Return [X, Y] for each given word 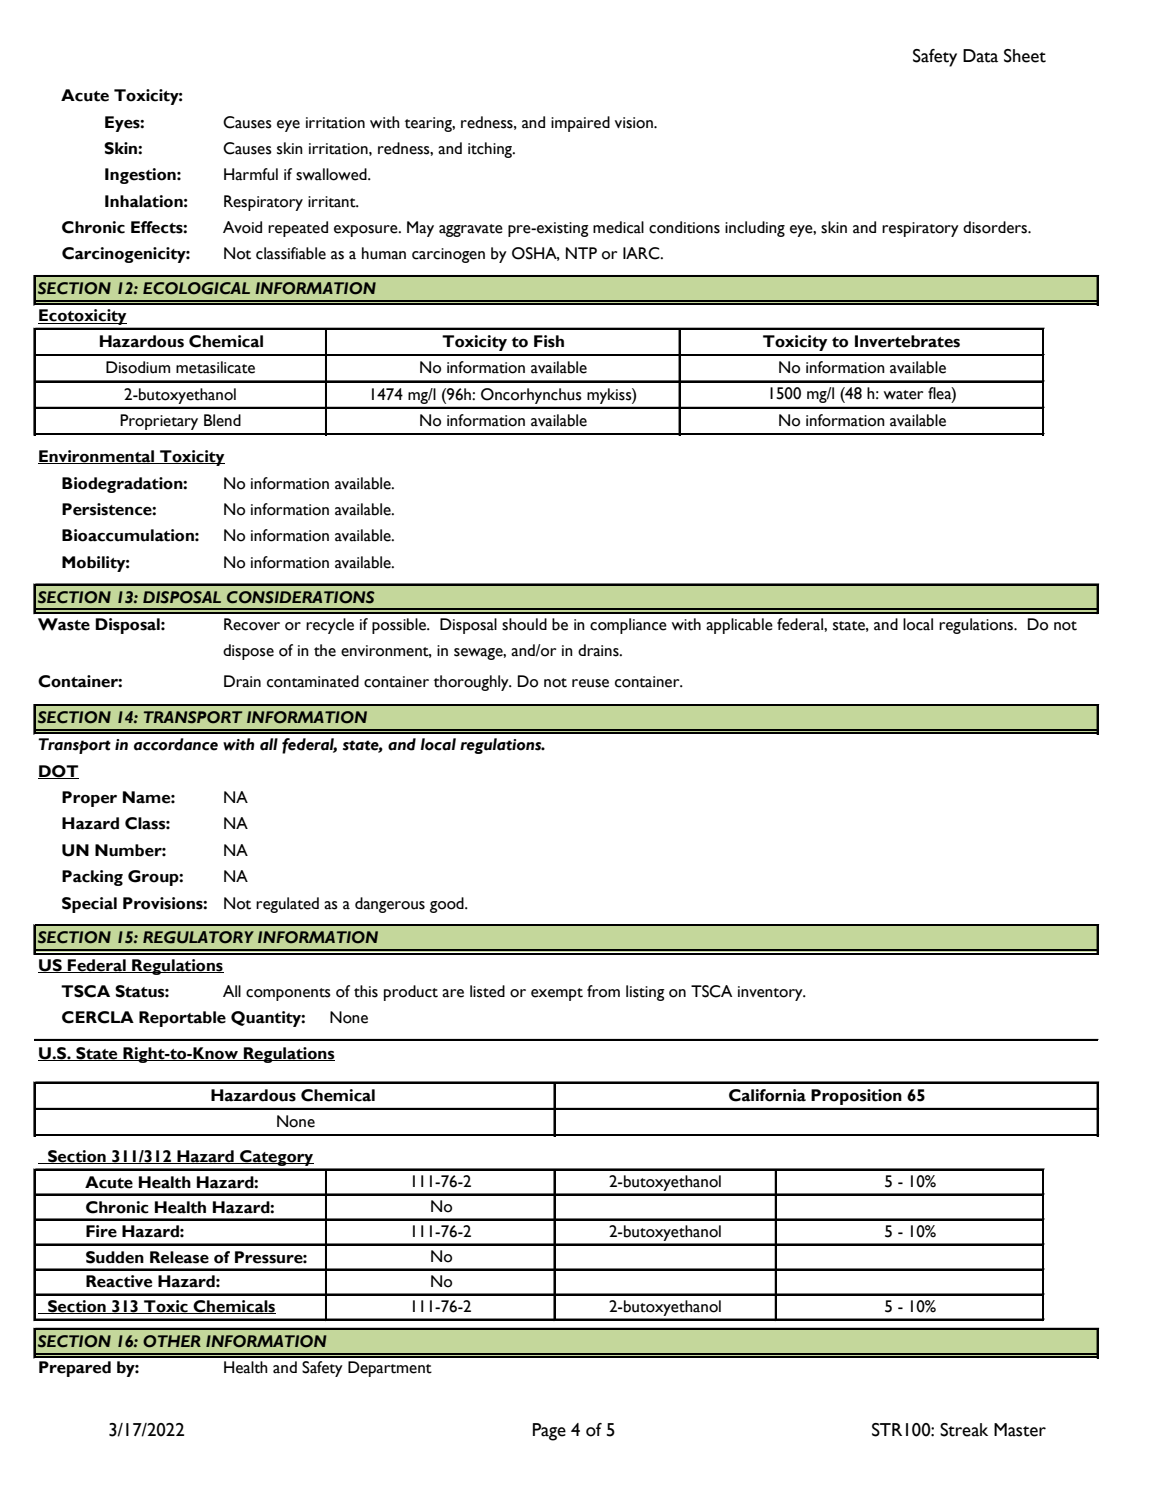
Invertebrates [907, 341]
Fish [549, 341]
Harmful [251, 174]
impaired [580, 124]
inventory [771, 993]
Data [980, 56]
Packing [92, 878]
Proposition [856, 1097]
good [448, 905]
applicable [739, 626]
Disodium [138, 367]
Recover [252, 624]
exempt [557, 994]
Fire [101, 1231]
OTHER [172, 1341]
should [524, 624]
